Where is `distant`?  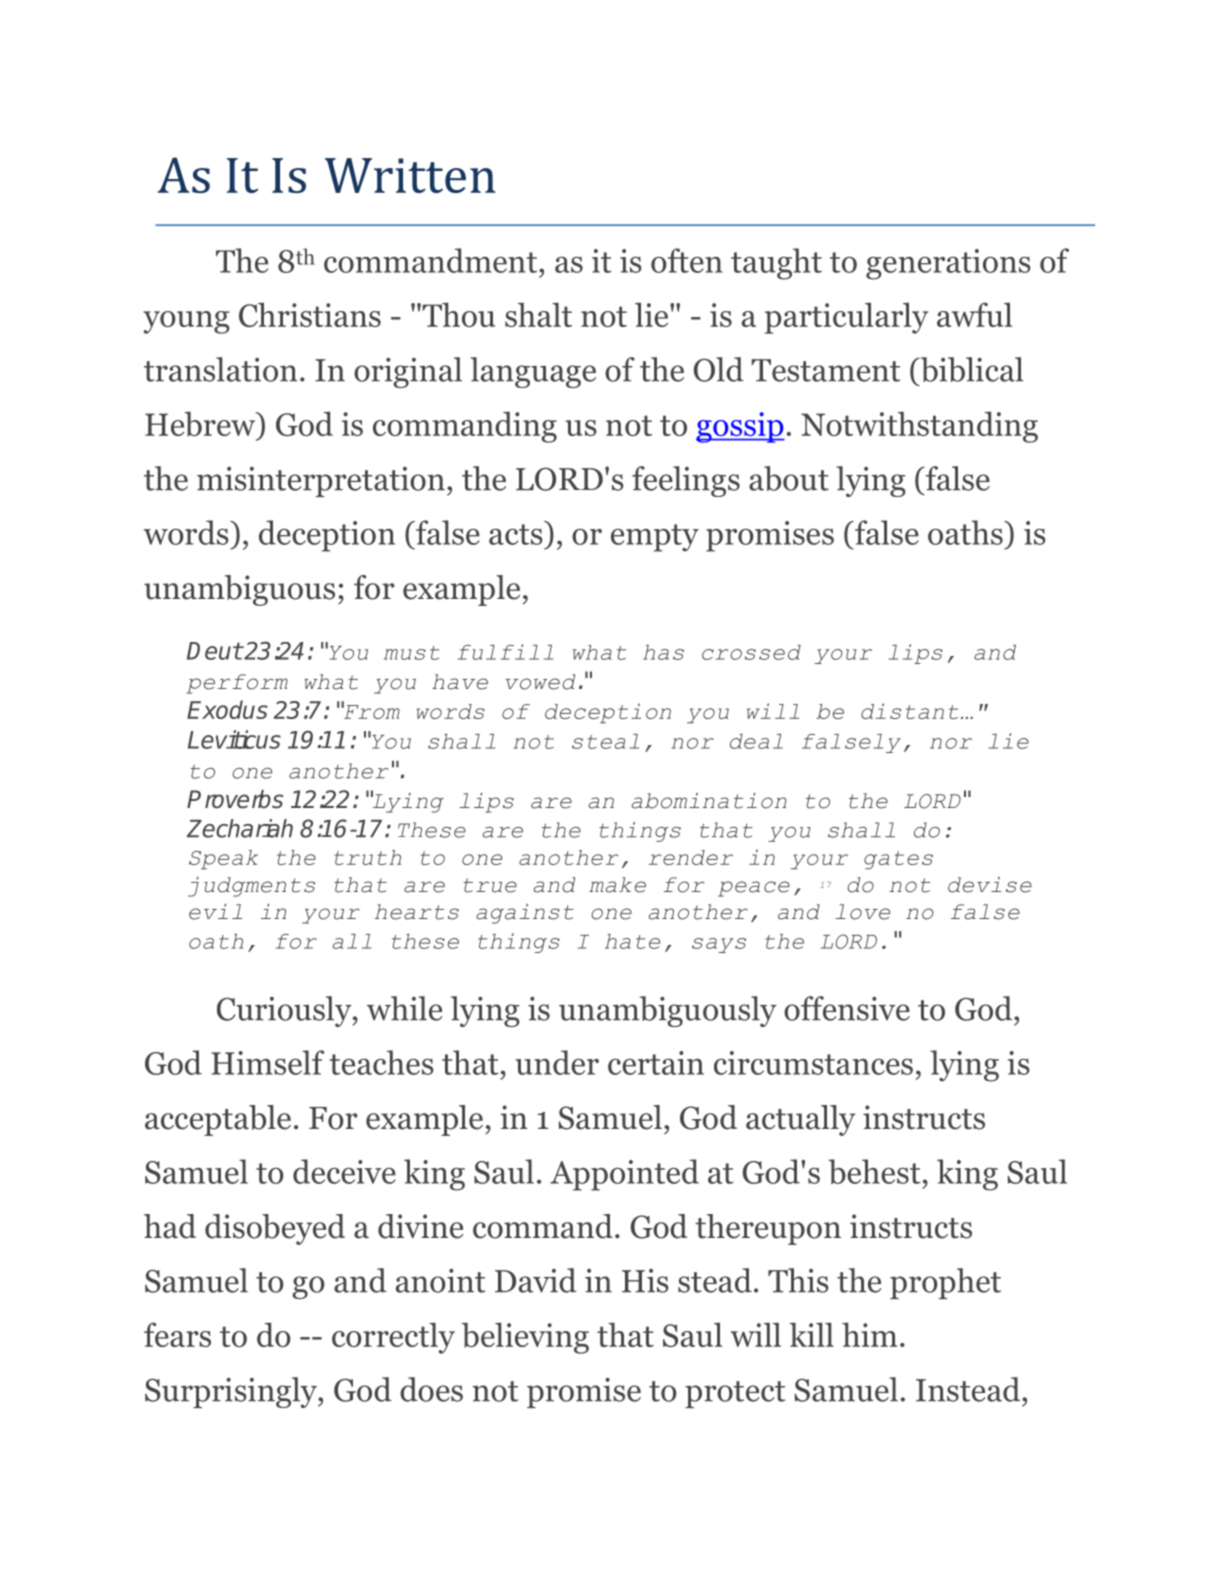
distant is located at coordinates (909, 711).
